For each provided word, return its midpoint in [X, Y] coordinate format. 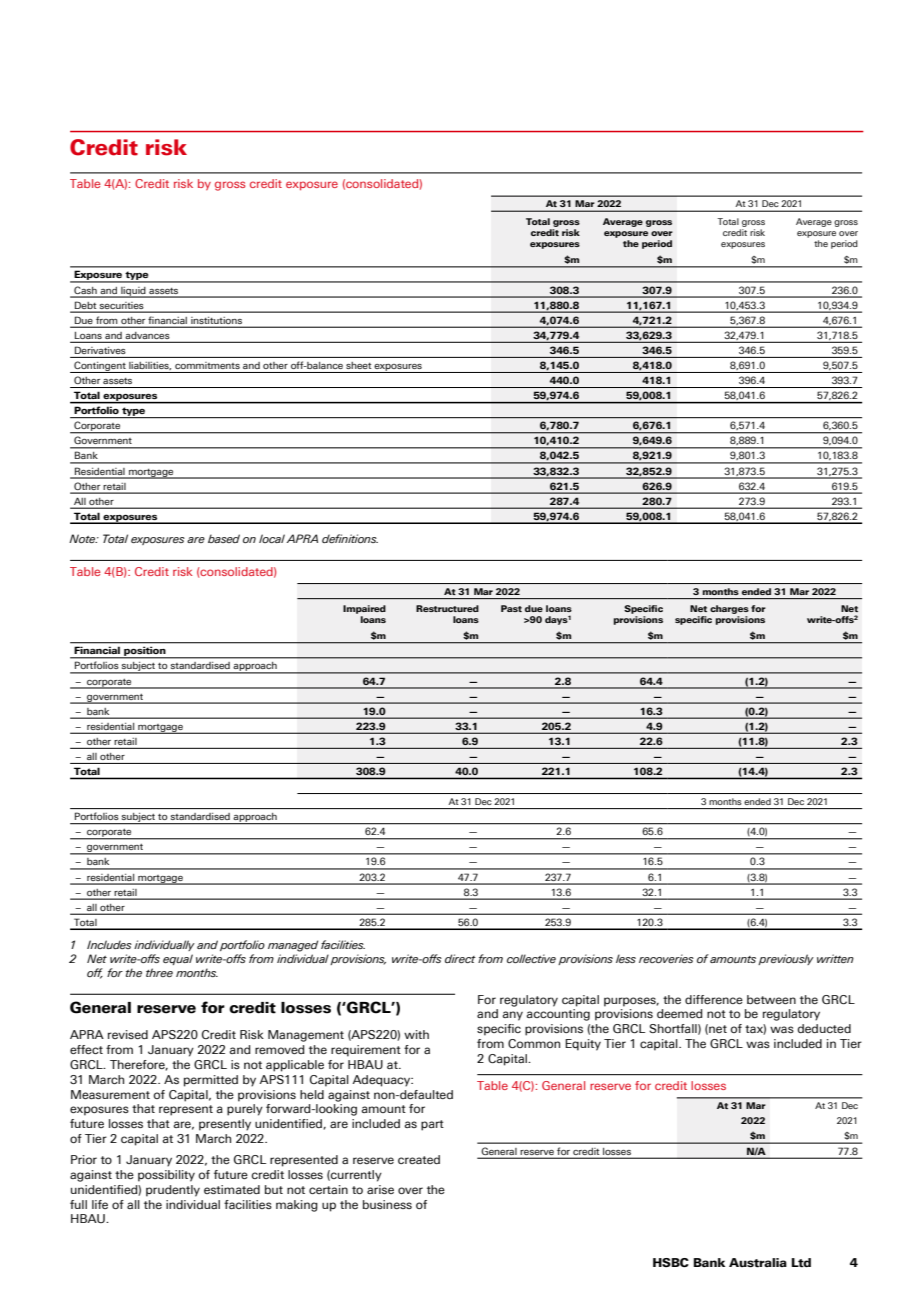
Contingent [100, 367]
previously [786, 959]
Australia [758, 1263]
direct [460, 958]
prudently [173, 1191]
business [387, 1204]
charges [729, 609]
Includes [109, 944]
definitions [350, 538]
